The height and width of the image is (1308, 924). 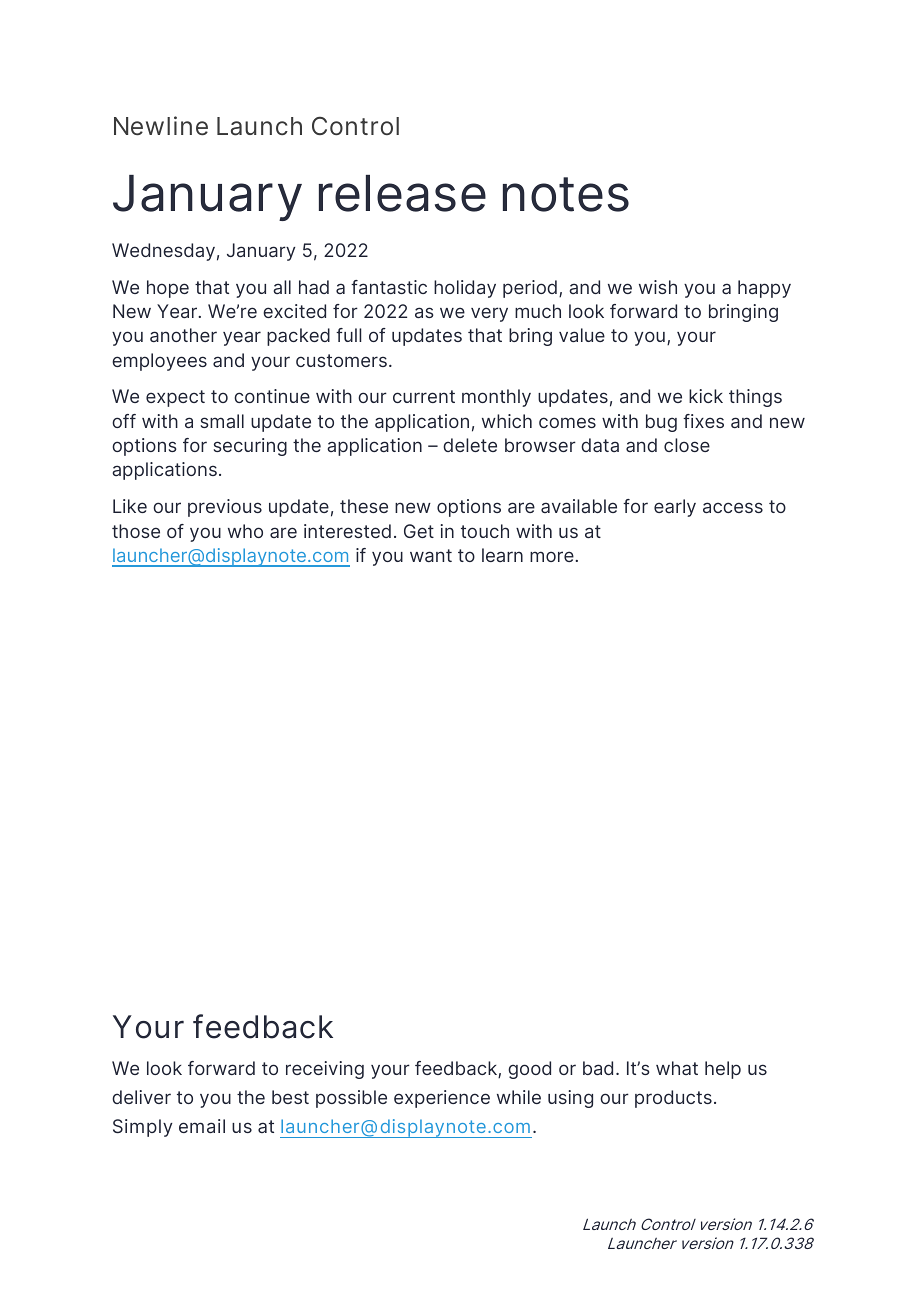 What do you see at coordinates (161, 126) in the image?
I see `Newline` at bounding box center [161, 126].
